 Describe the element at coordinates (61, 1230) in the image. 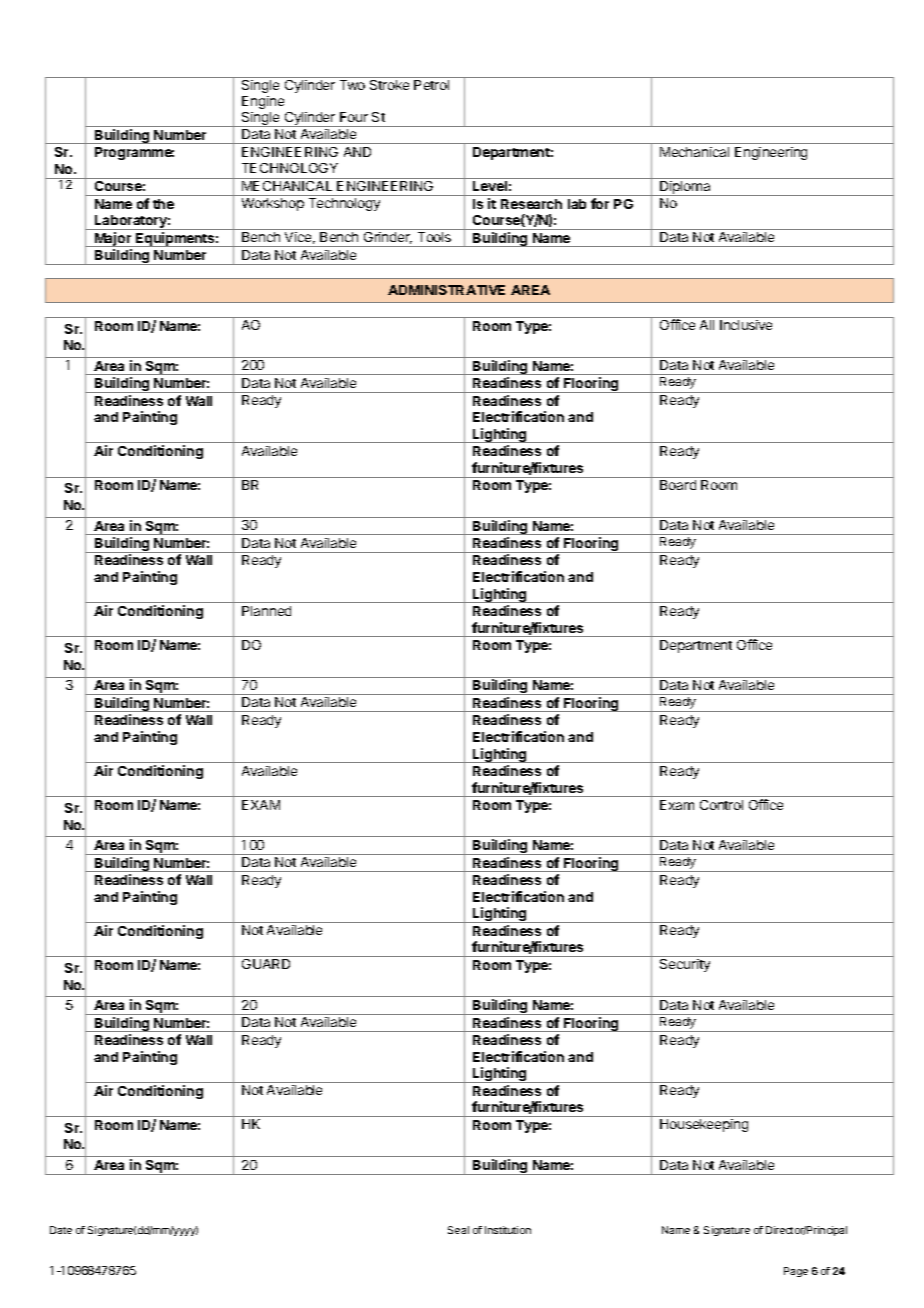

I see `Date` at that location.
